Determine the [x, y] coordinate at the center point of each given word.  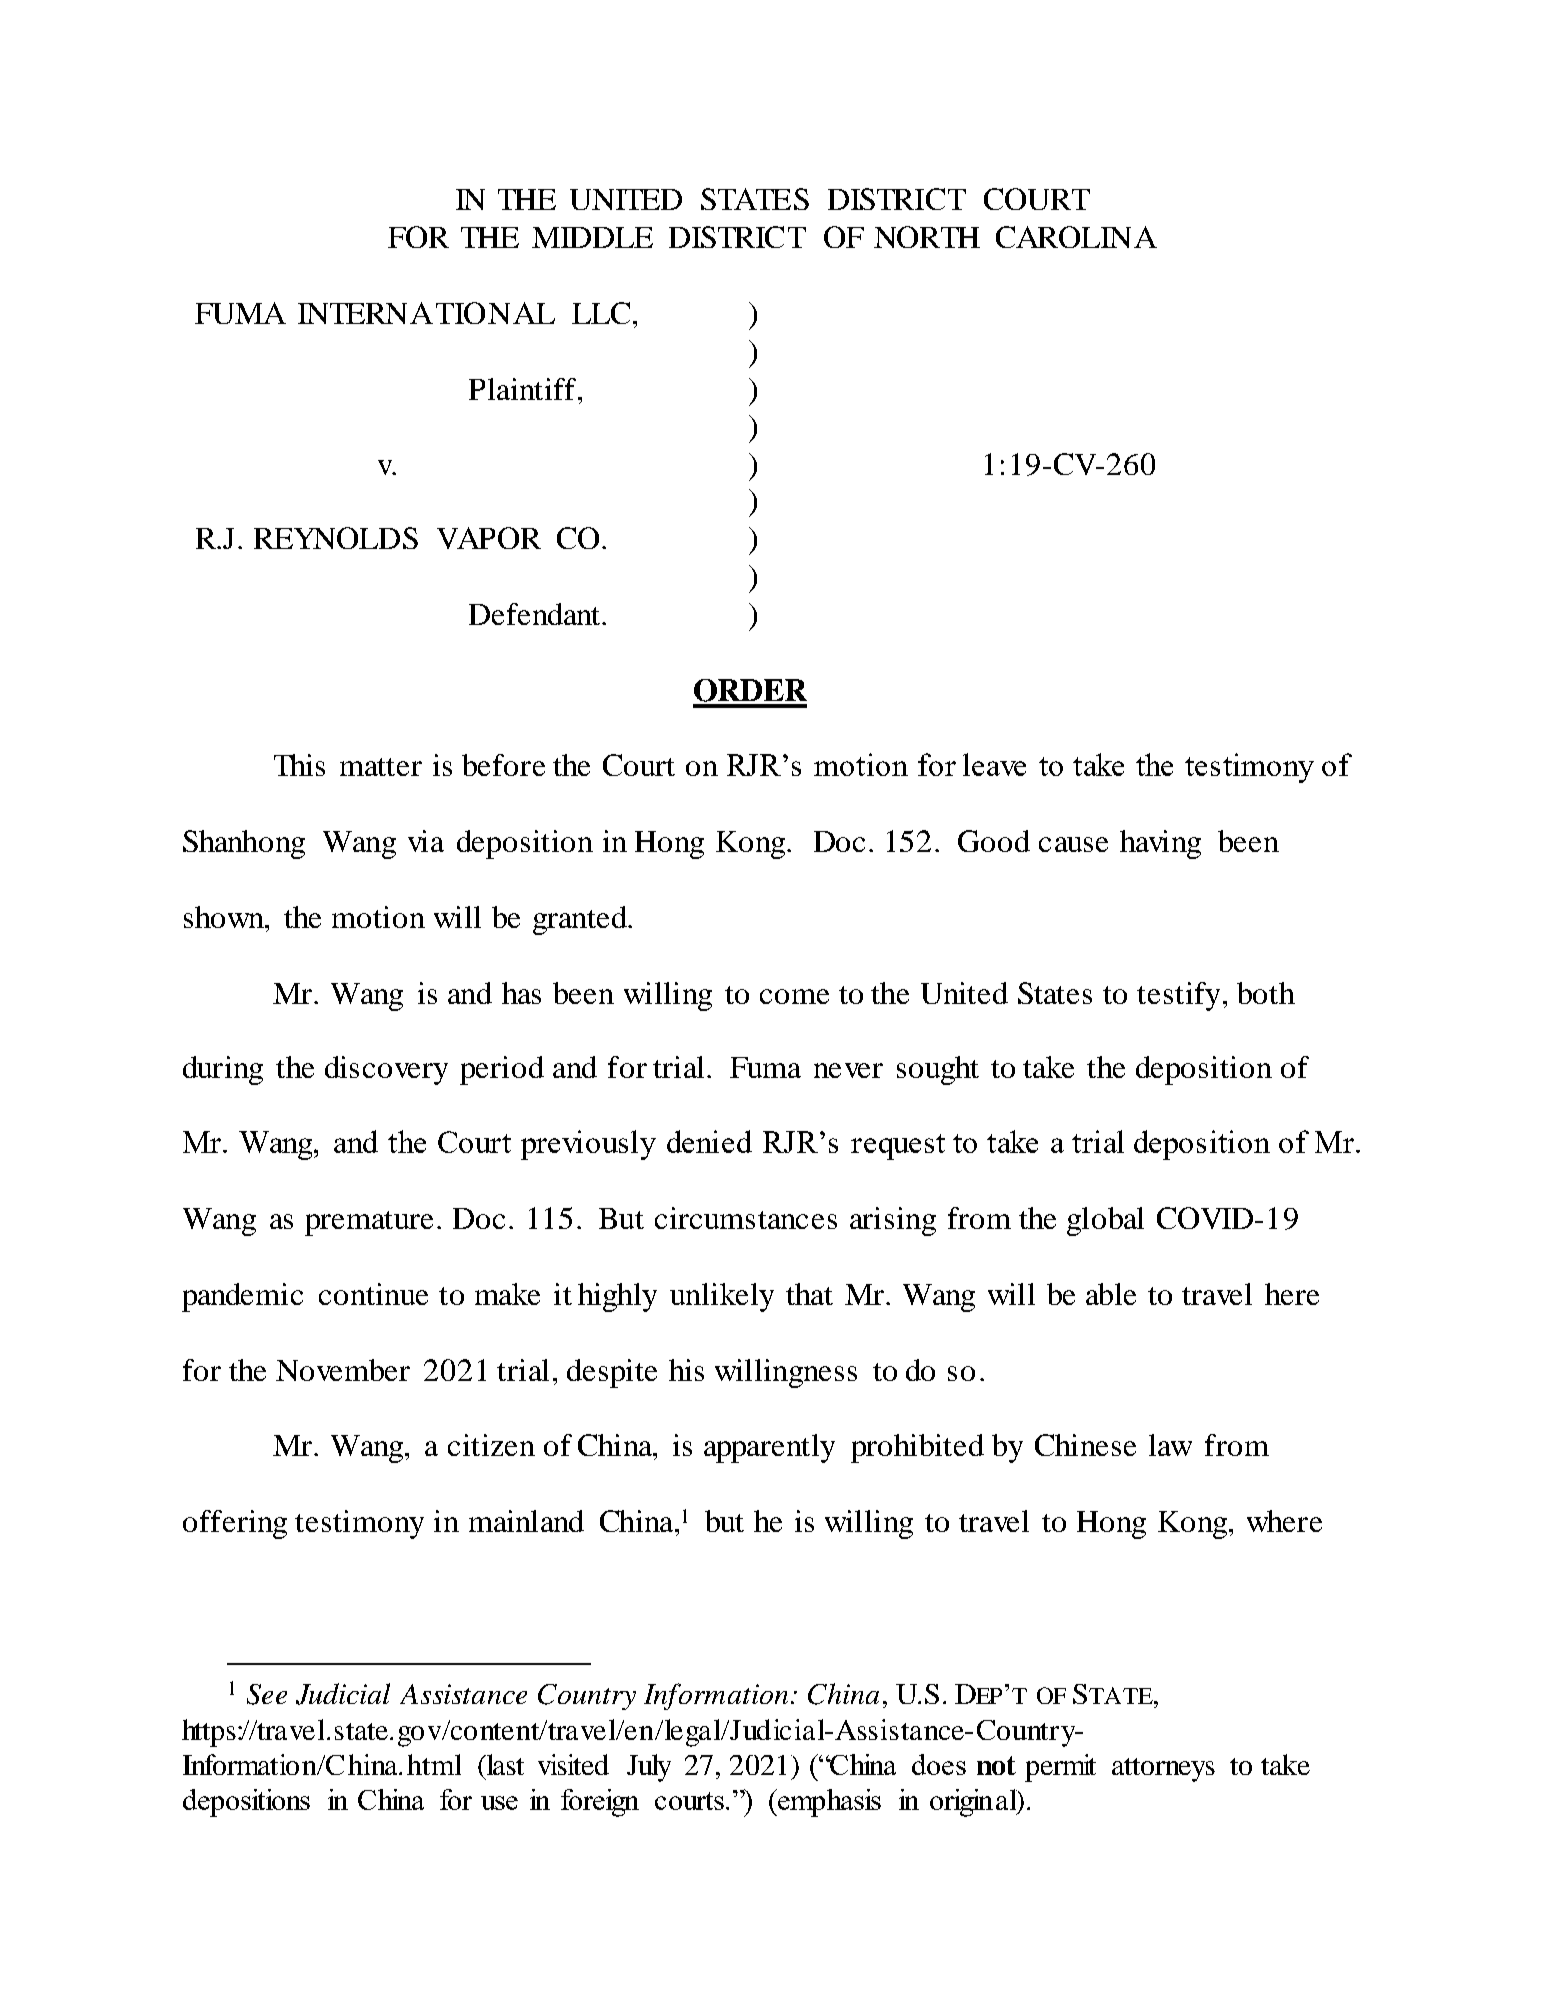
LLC [601, 313]
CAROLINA [1076, 237]
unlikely [722, 1297]
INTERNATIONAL [426, 313]
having [1160, 844]
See [267, 1694]
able [1111, 1294]
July [649, 1768]
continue [373, 1294]
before [503, 765]
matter [381, 767]
